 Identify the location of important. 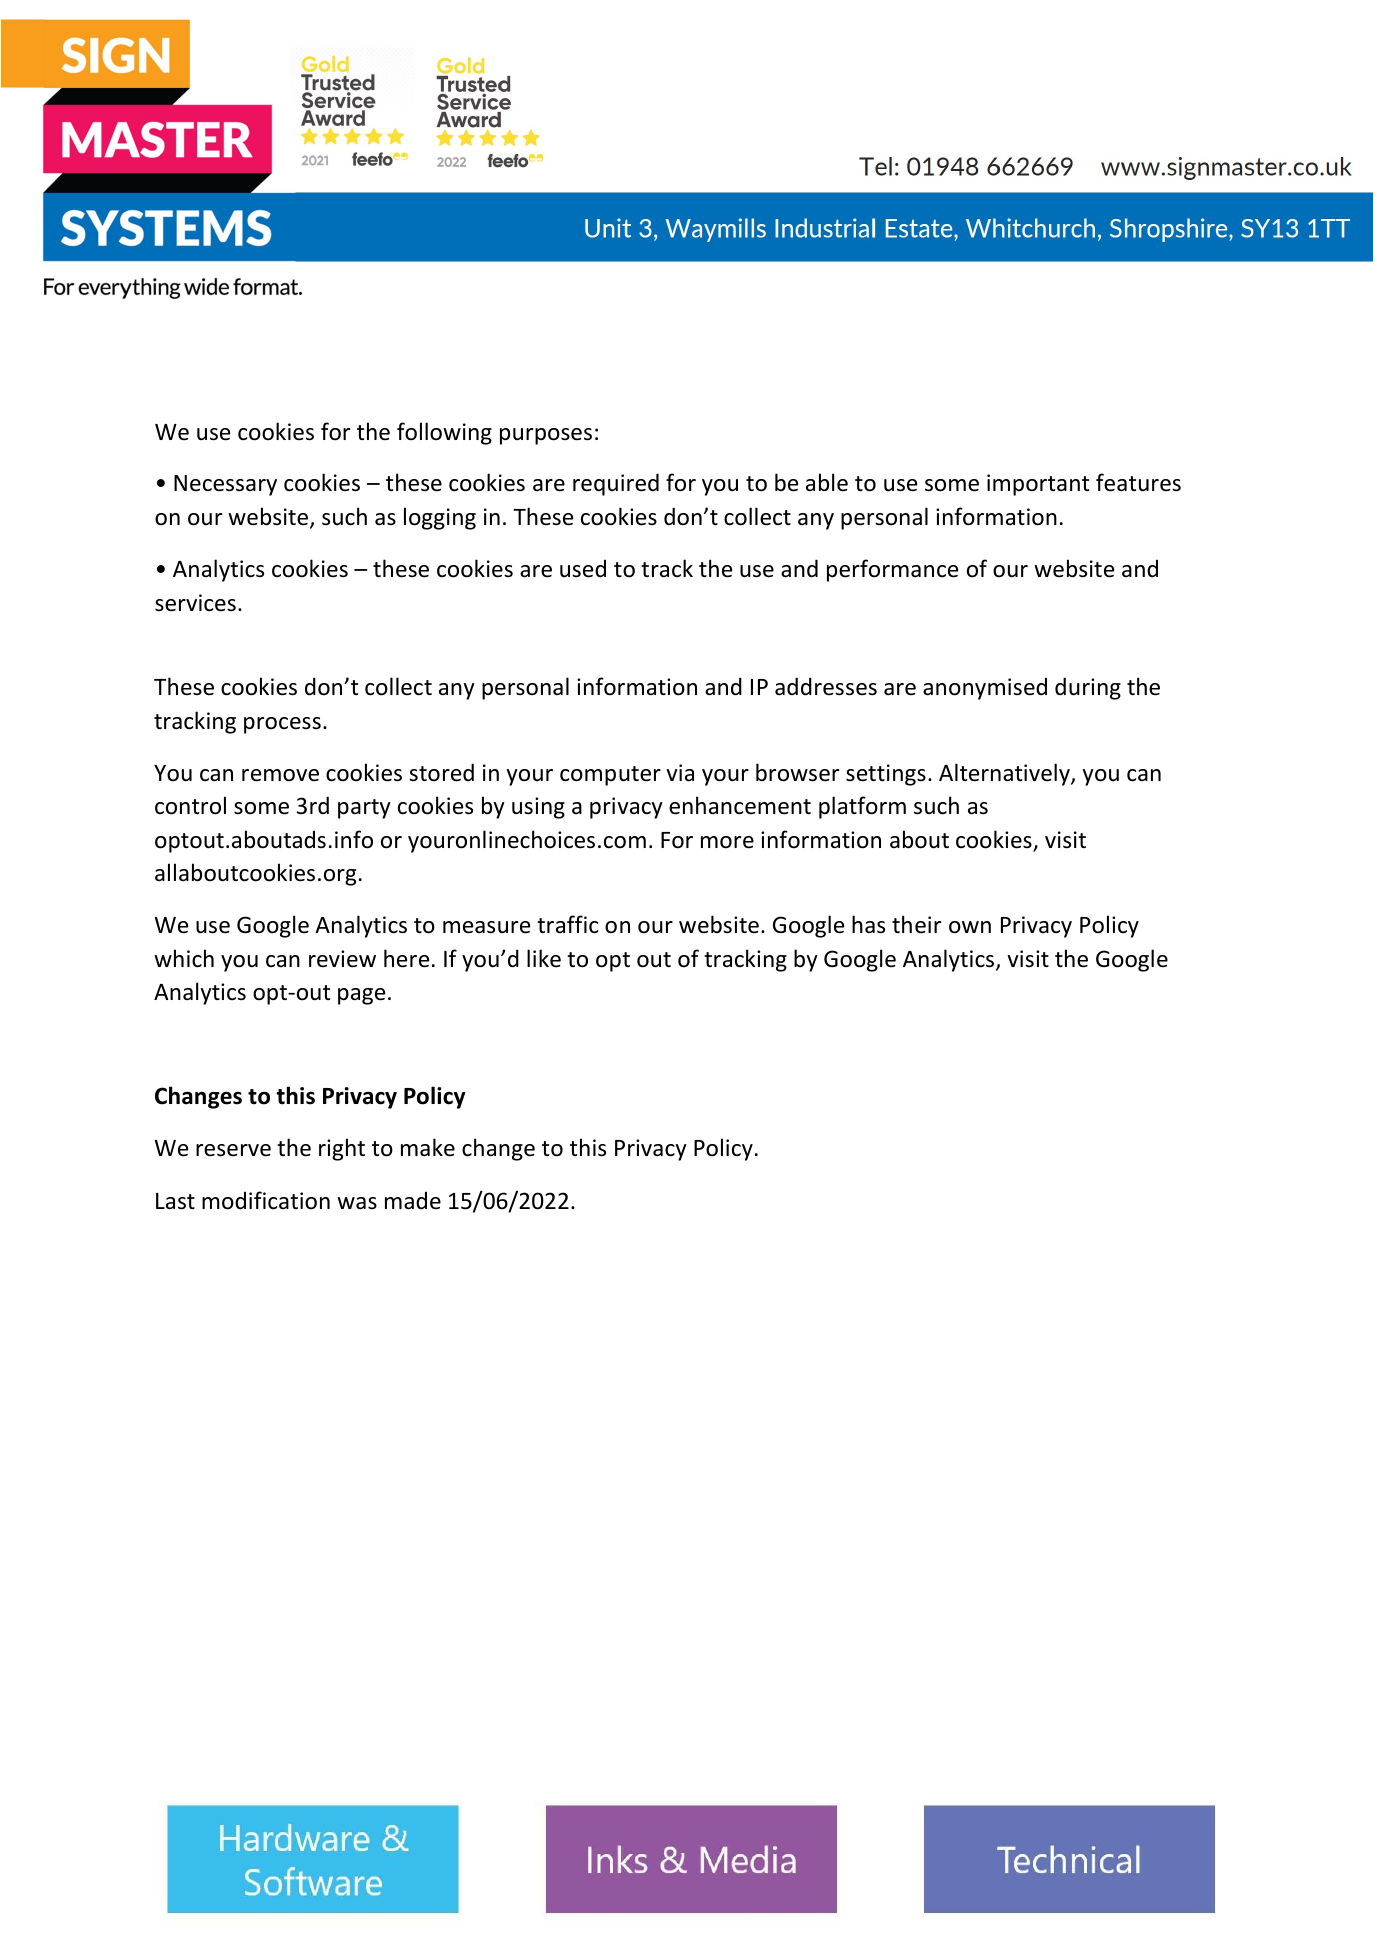
(1038, 485).
